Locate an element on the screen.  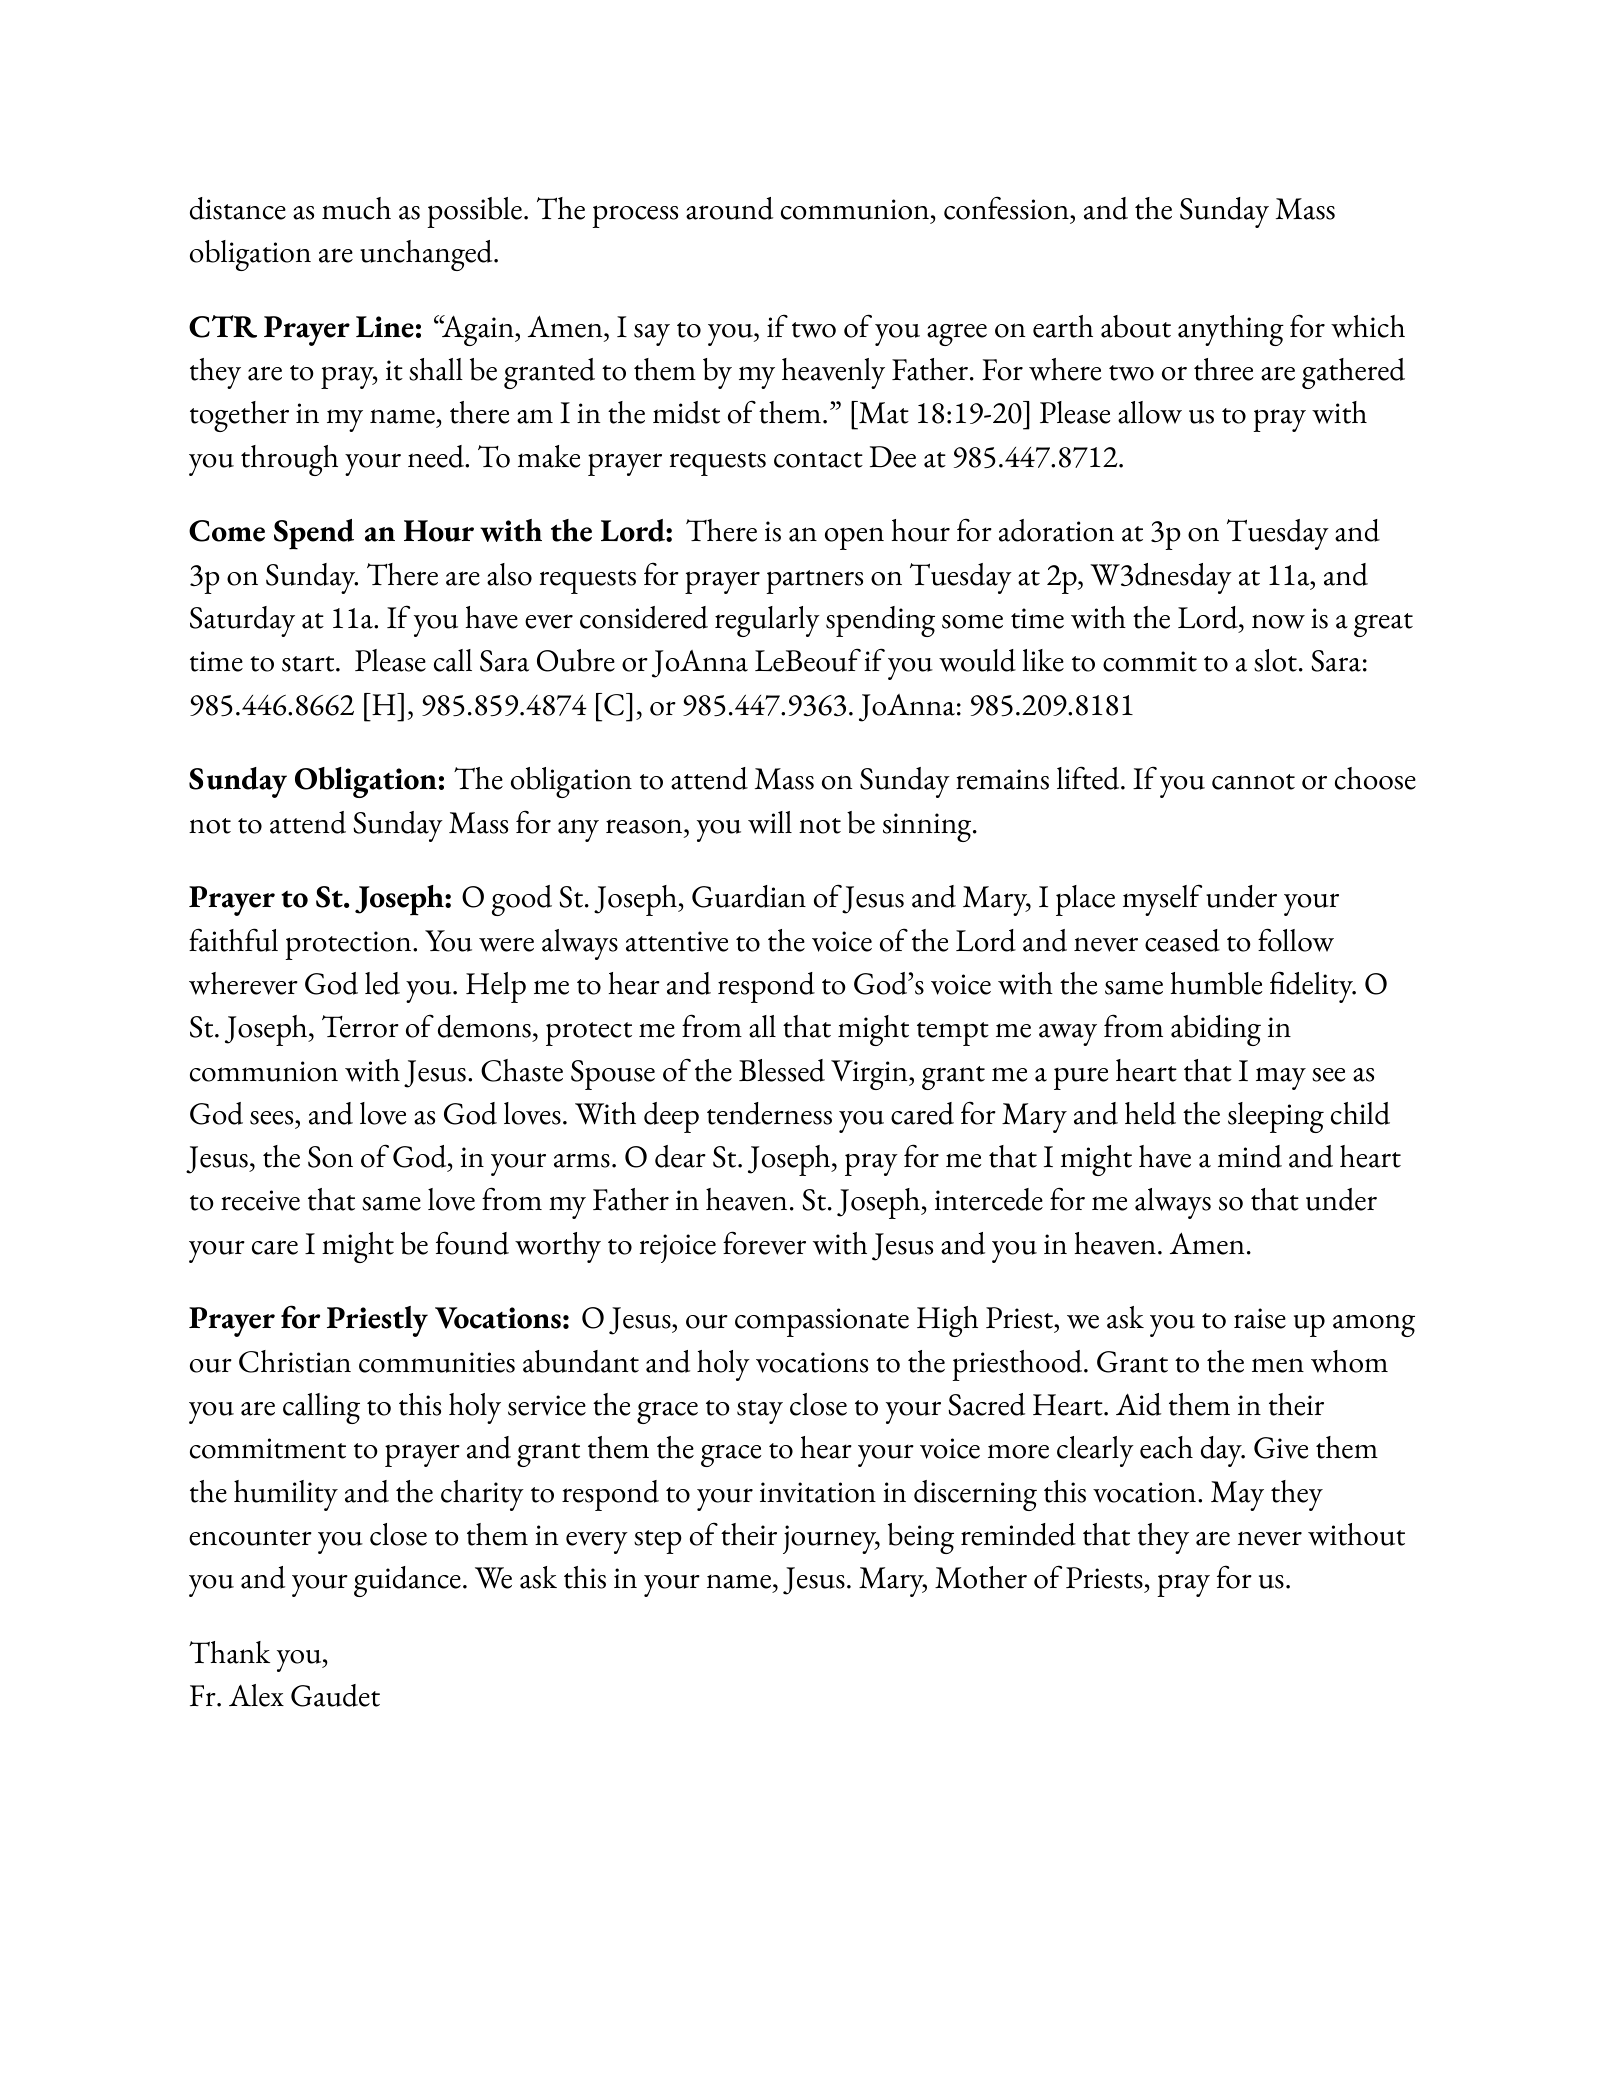
anything is located at coordinates (1231, 330).
